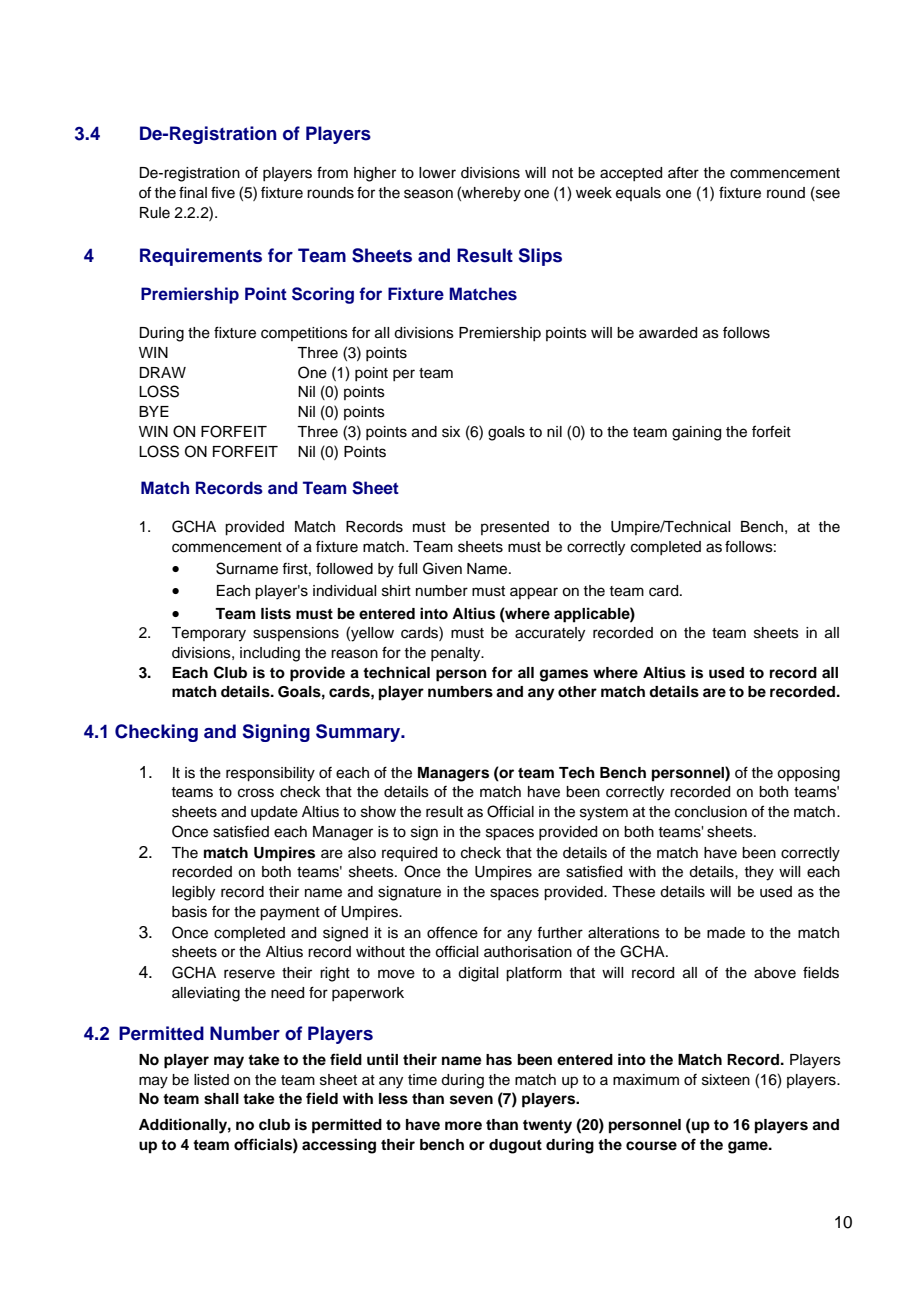 This screenshot has width=924, height=1307. Describe the element at coordinates (428, 194) in the screenshot. I see `season` at that location.
